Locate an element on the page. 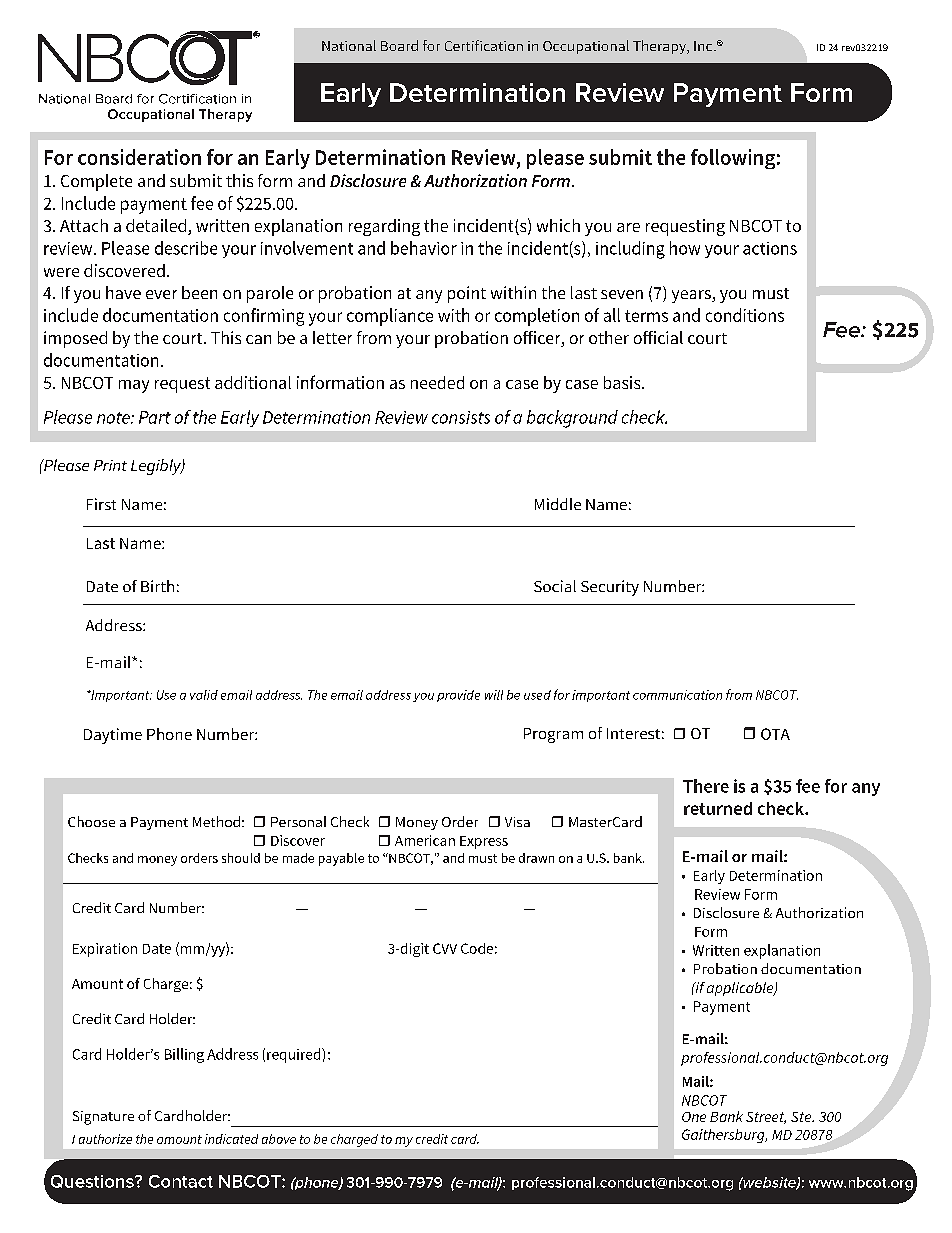 This page has width=952, height=1233. Birth is located at coordinates (157, 586).
